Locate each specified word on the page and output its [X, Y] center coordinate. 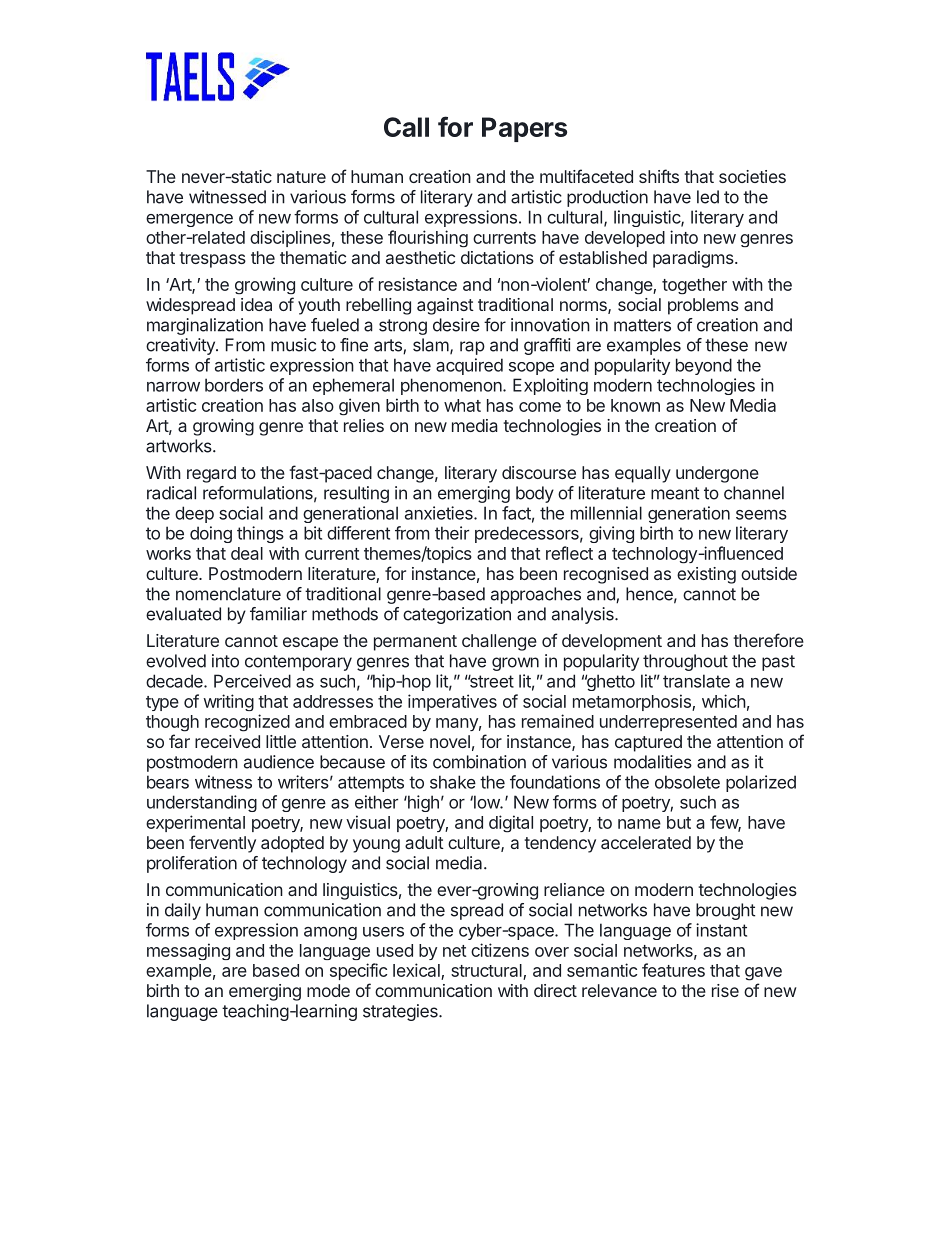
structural [487, 972]
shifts [659, 176]
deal [247, 553]
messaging [188, 951]
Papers [524, 129]
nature [301, 177]
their [452, 533]
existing [706, 575]
